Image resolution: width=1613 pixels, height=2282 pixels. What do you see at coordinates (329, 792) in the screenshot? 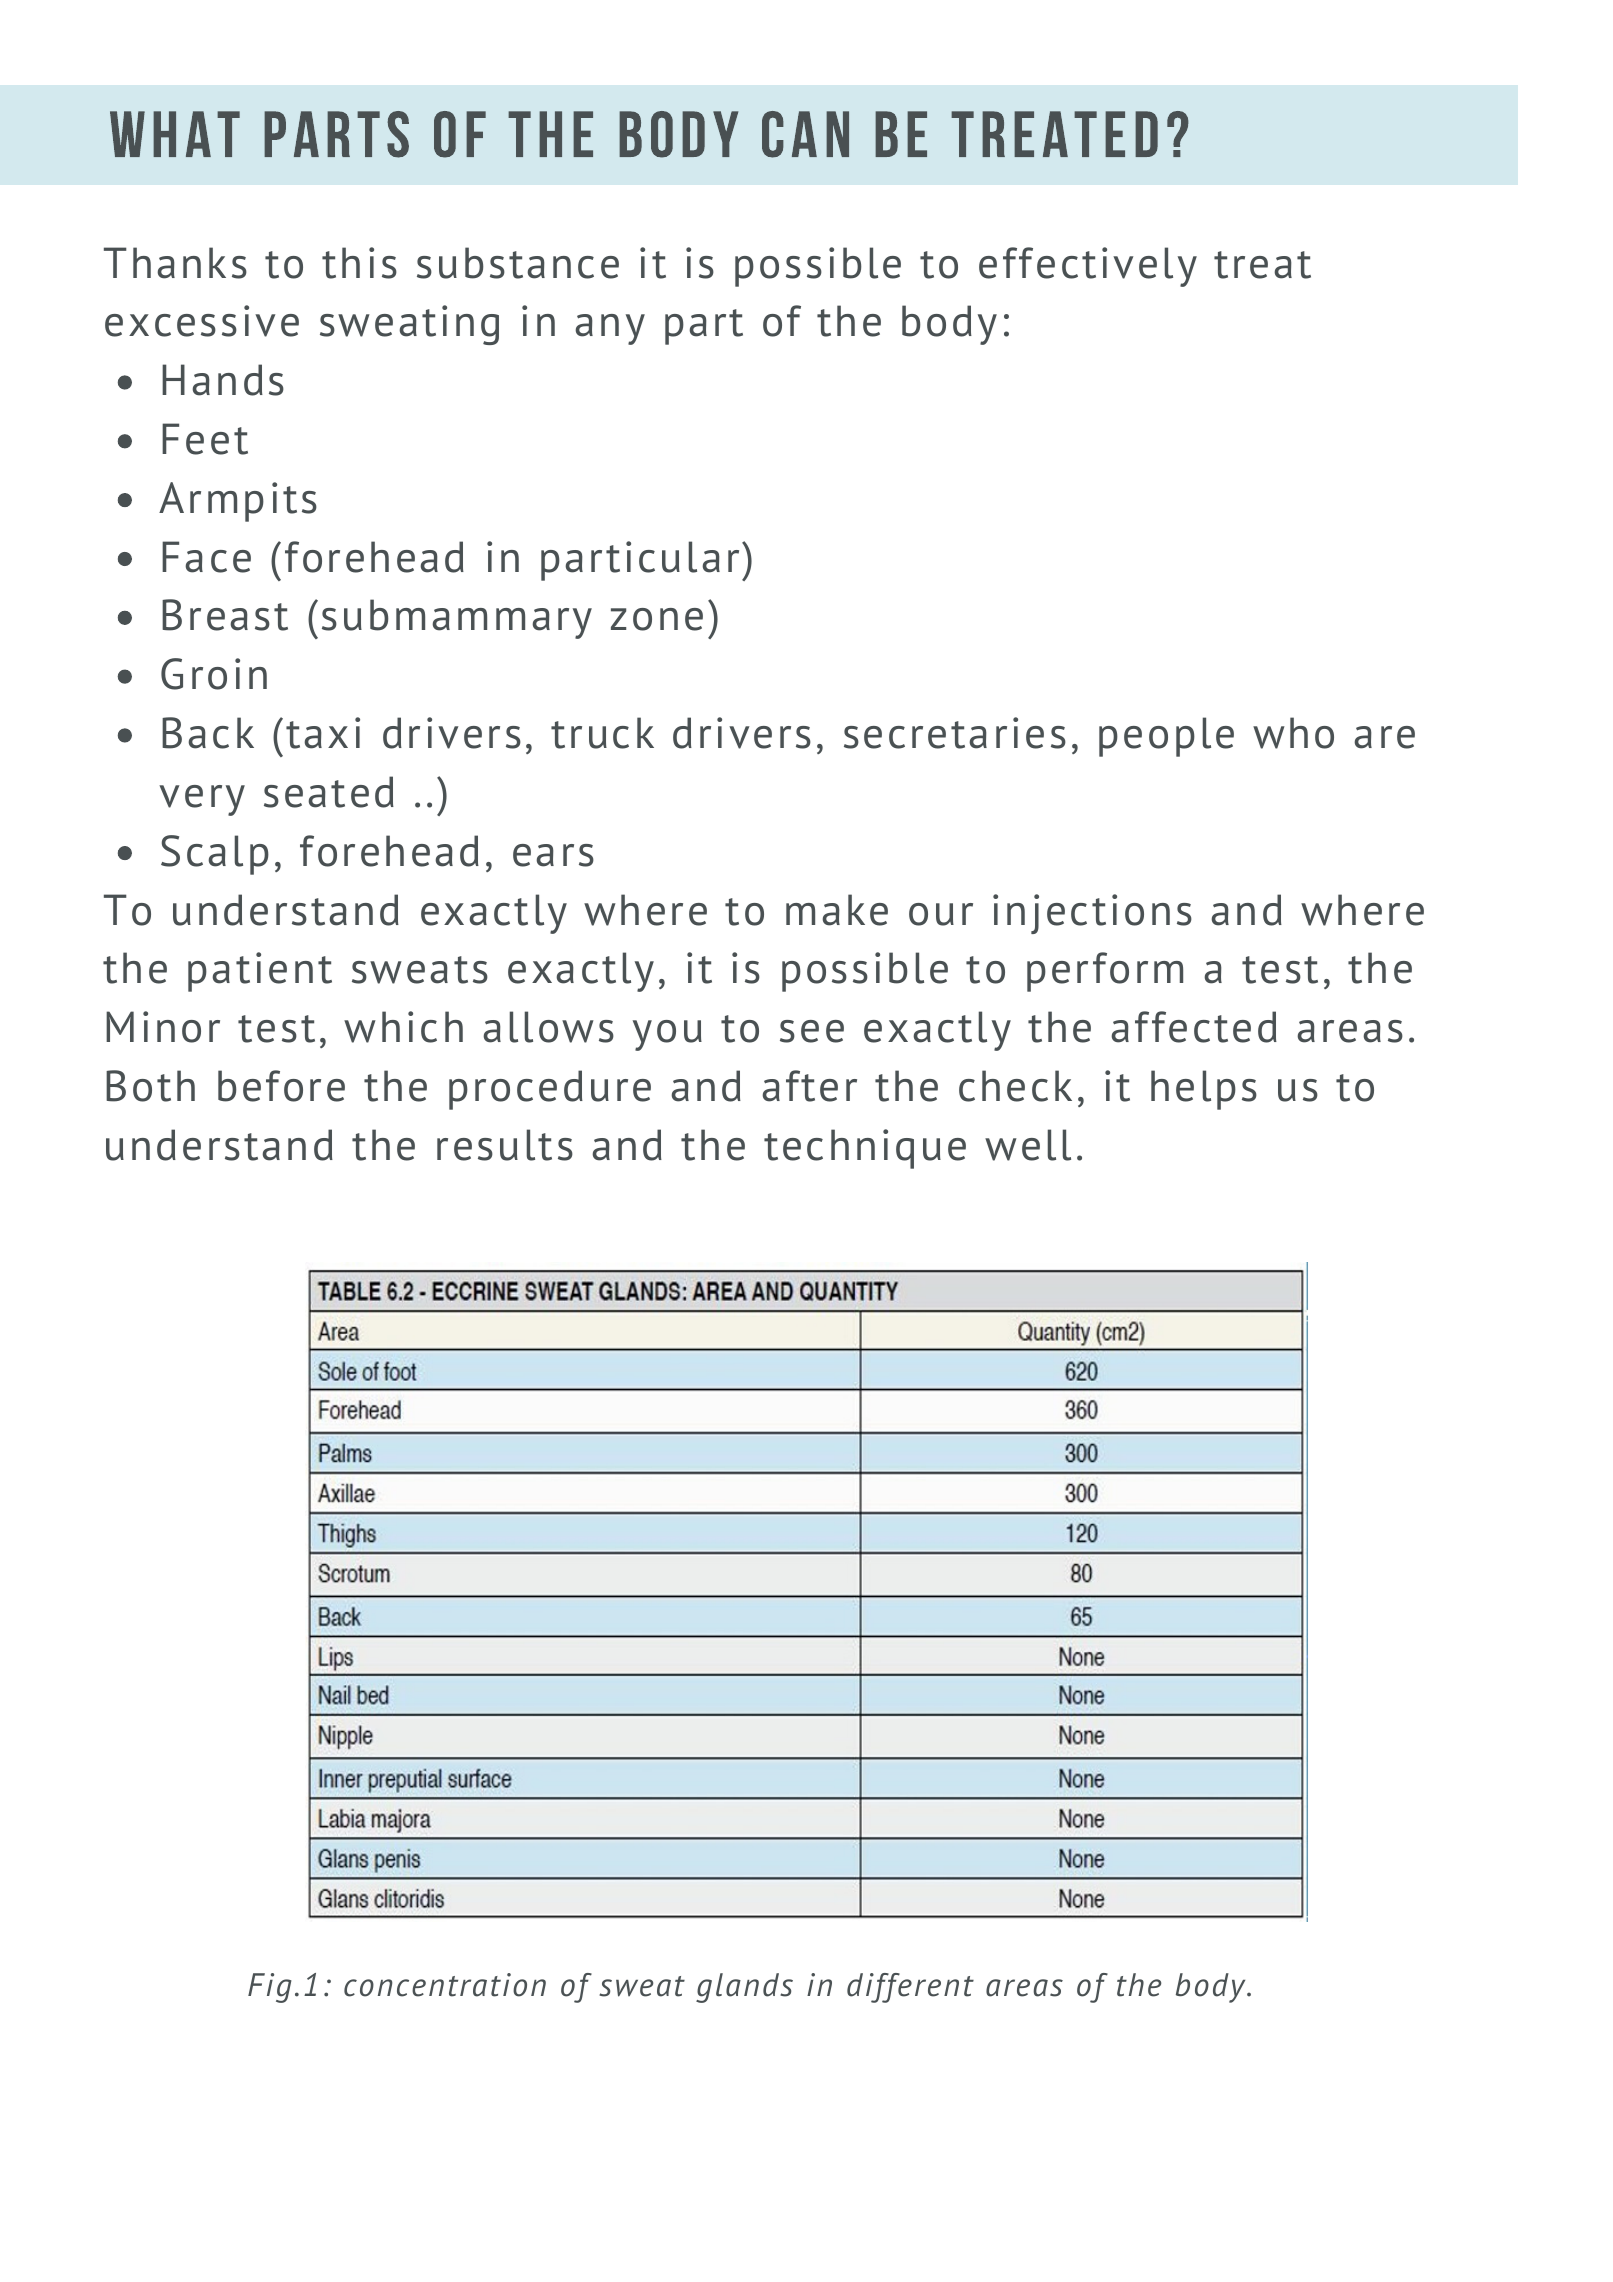
I see `seated` at bounding box center [329, 792].
